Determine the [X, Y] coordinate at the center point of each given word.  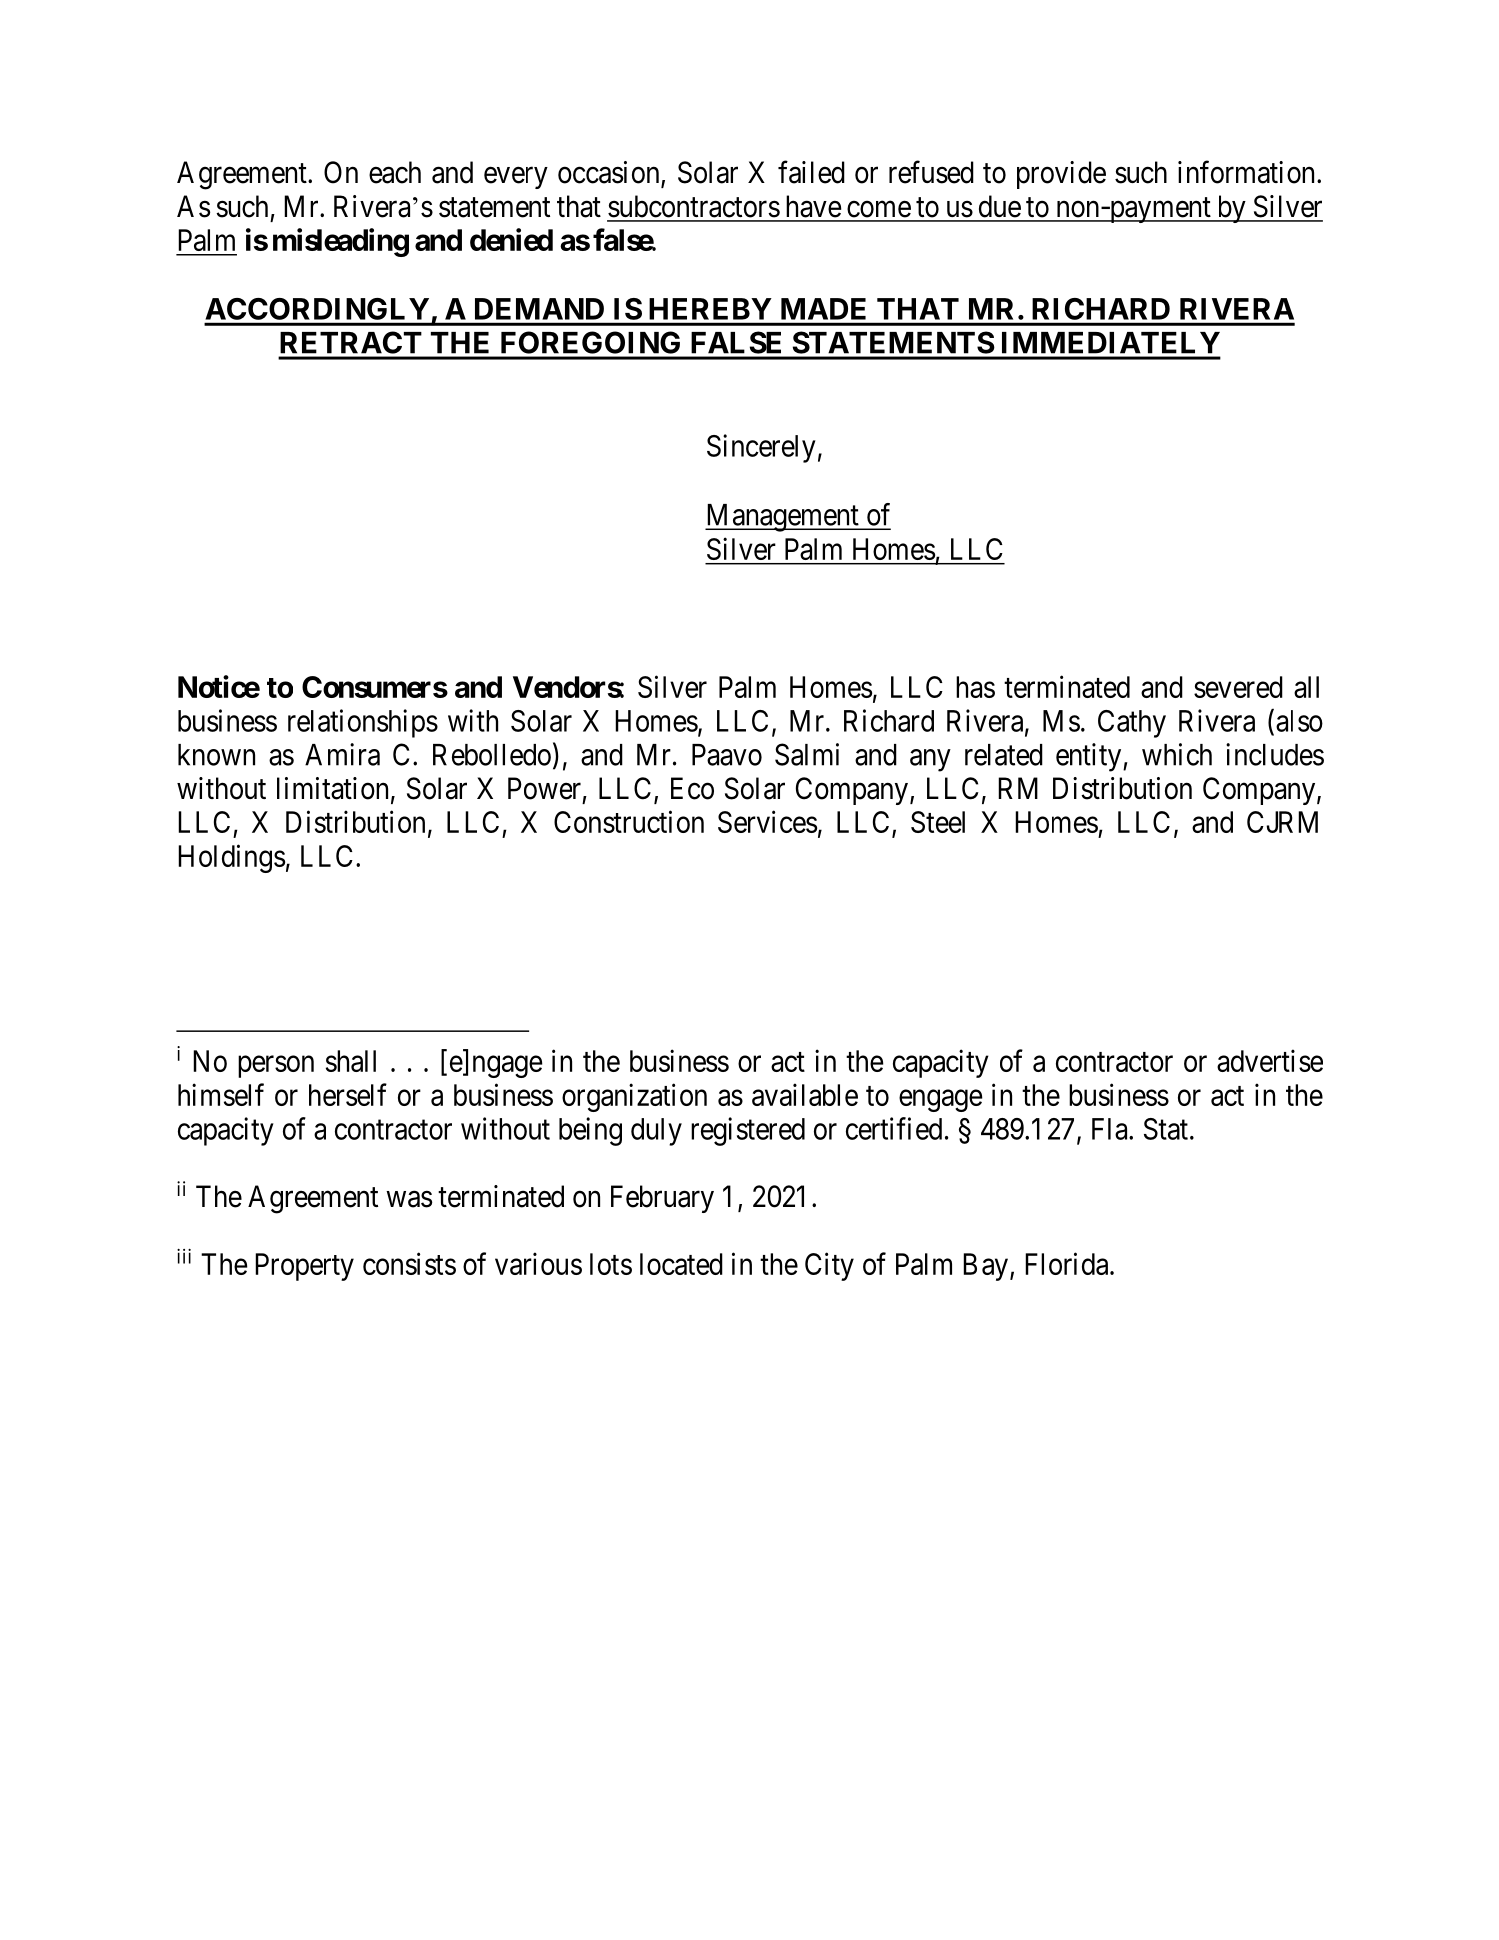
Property [304, 1267]
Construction [629, 821]
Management [783, 518]
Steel [938, 822]
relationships [363, 723]
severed [1238, 687]
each [395, 172]
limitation [332, 788]
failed [811, 172]
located [681, 1264]
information [1248, 172]
